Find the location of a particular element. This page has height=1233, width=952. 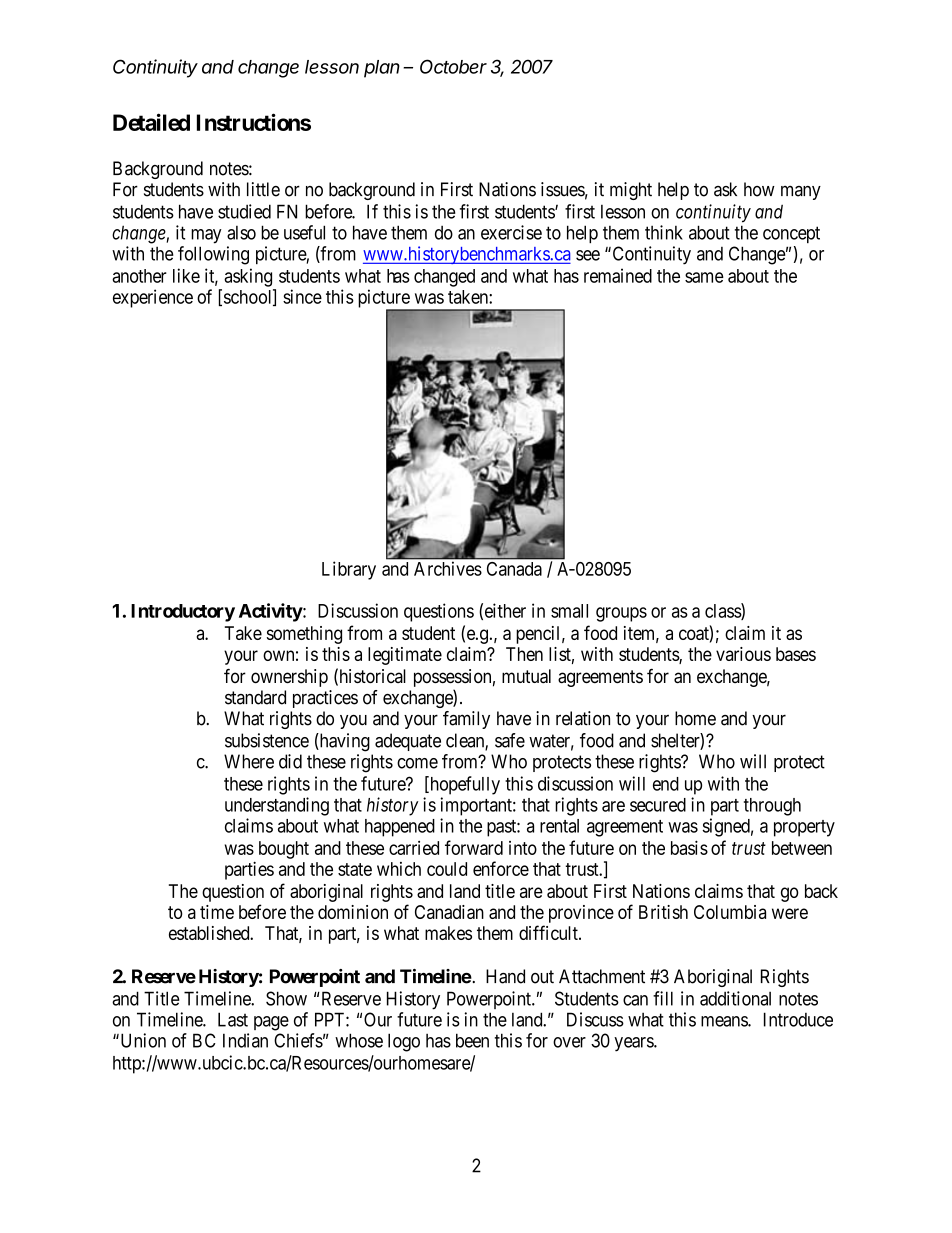

plan is located at coordinates (382, 69).
